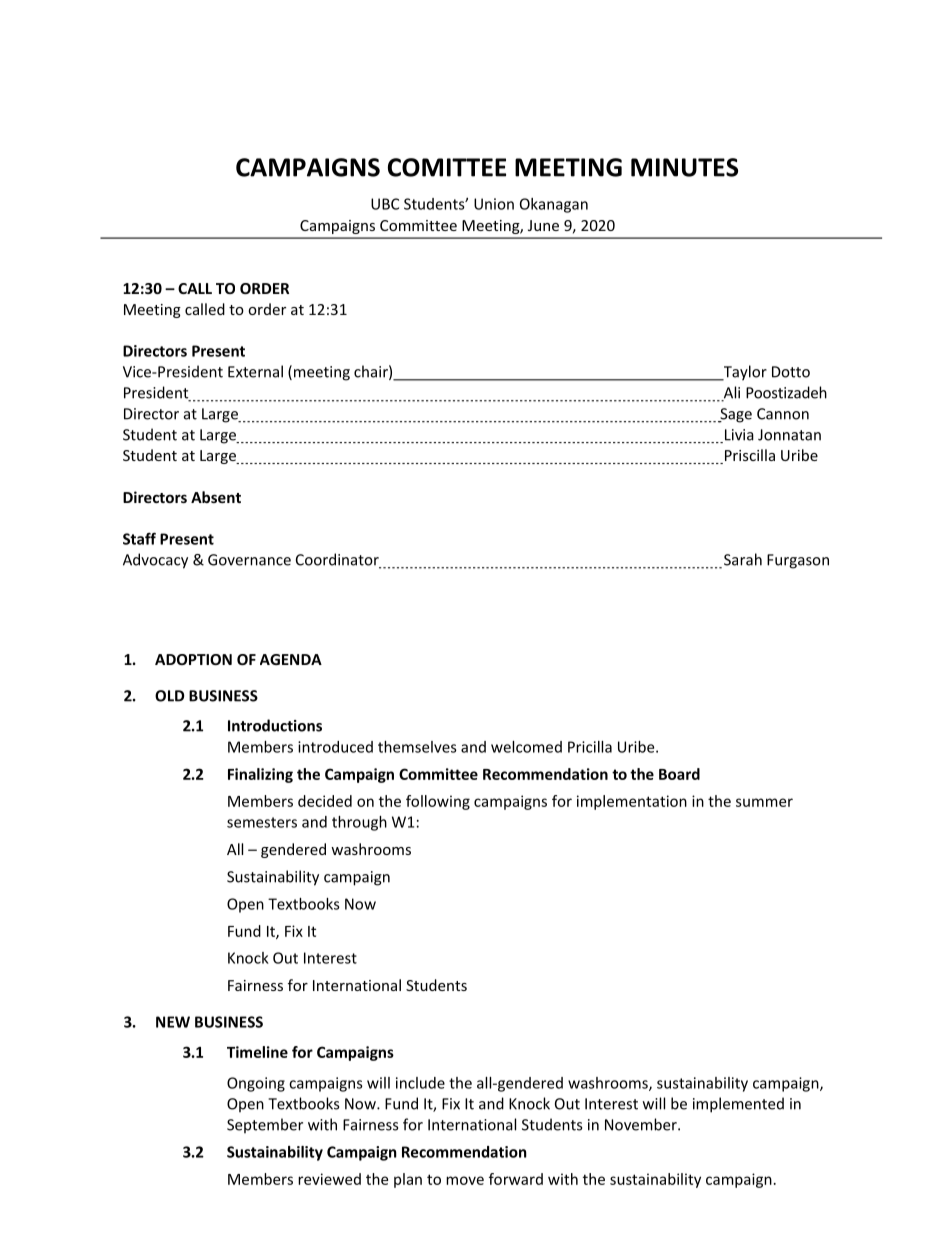 The image size is (952, 1233). I want to click on ADOPTION, so click(193, 659).
